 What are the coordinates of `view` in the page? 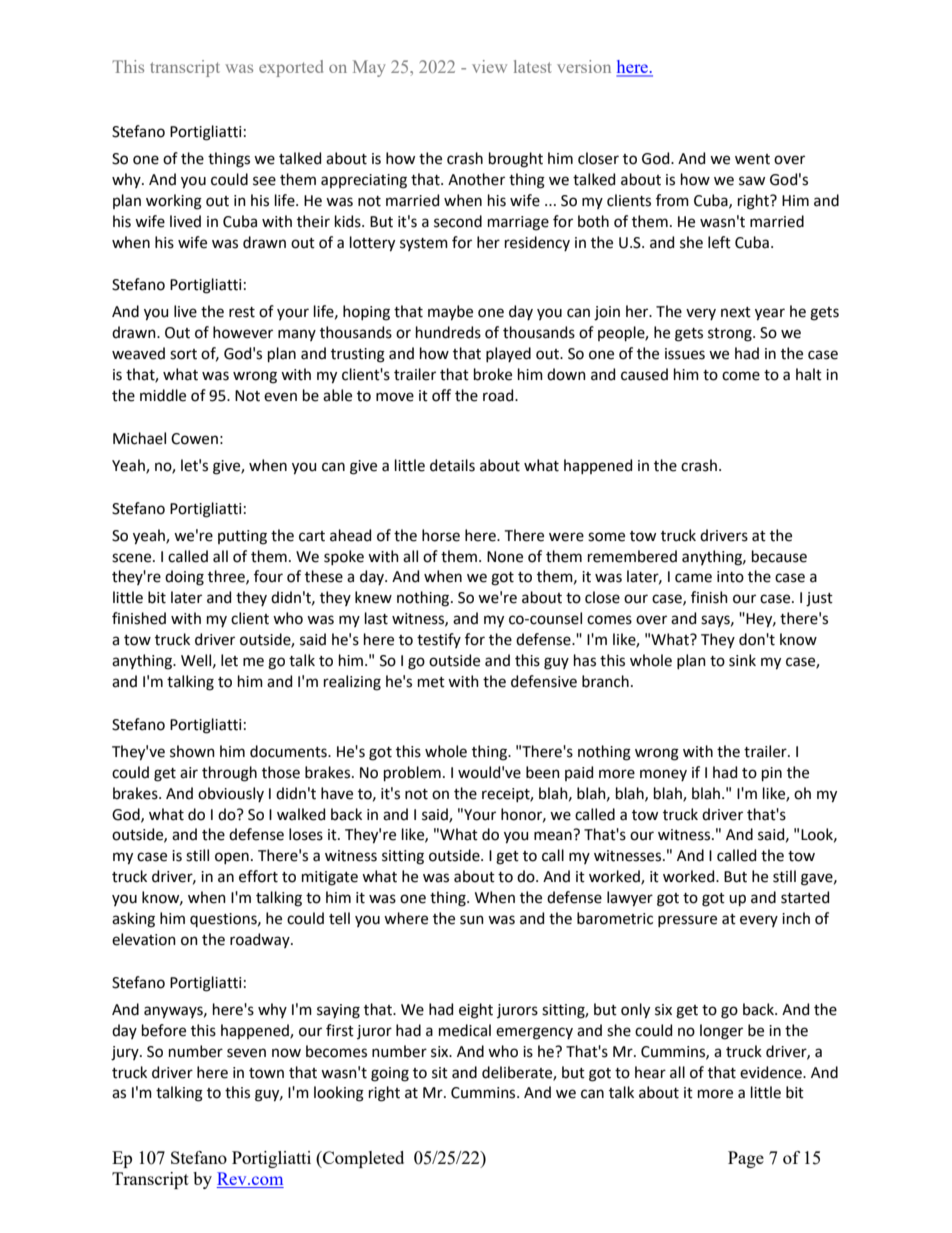 It's located at (489, 66).
